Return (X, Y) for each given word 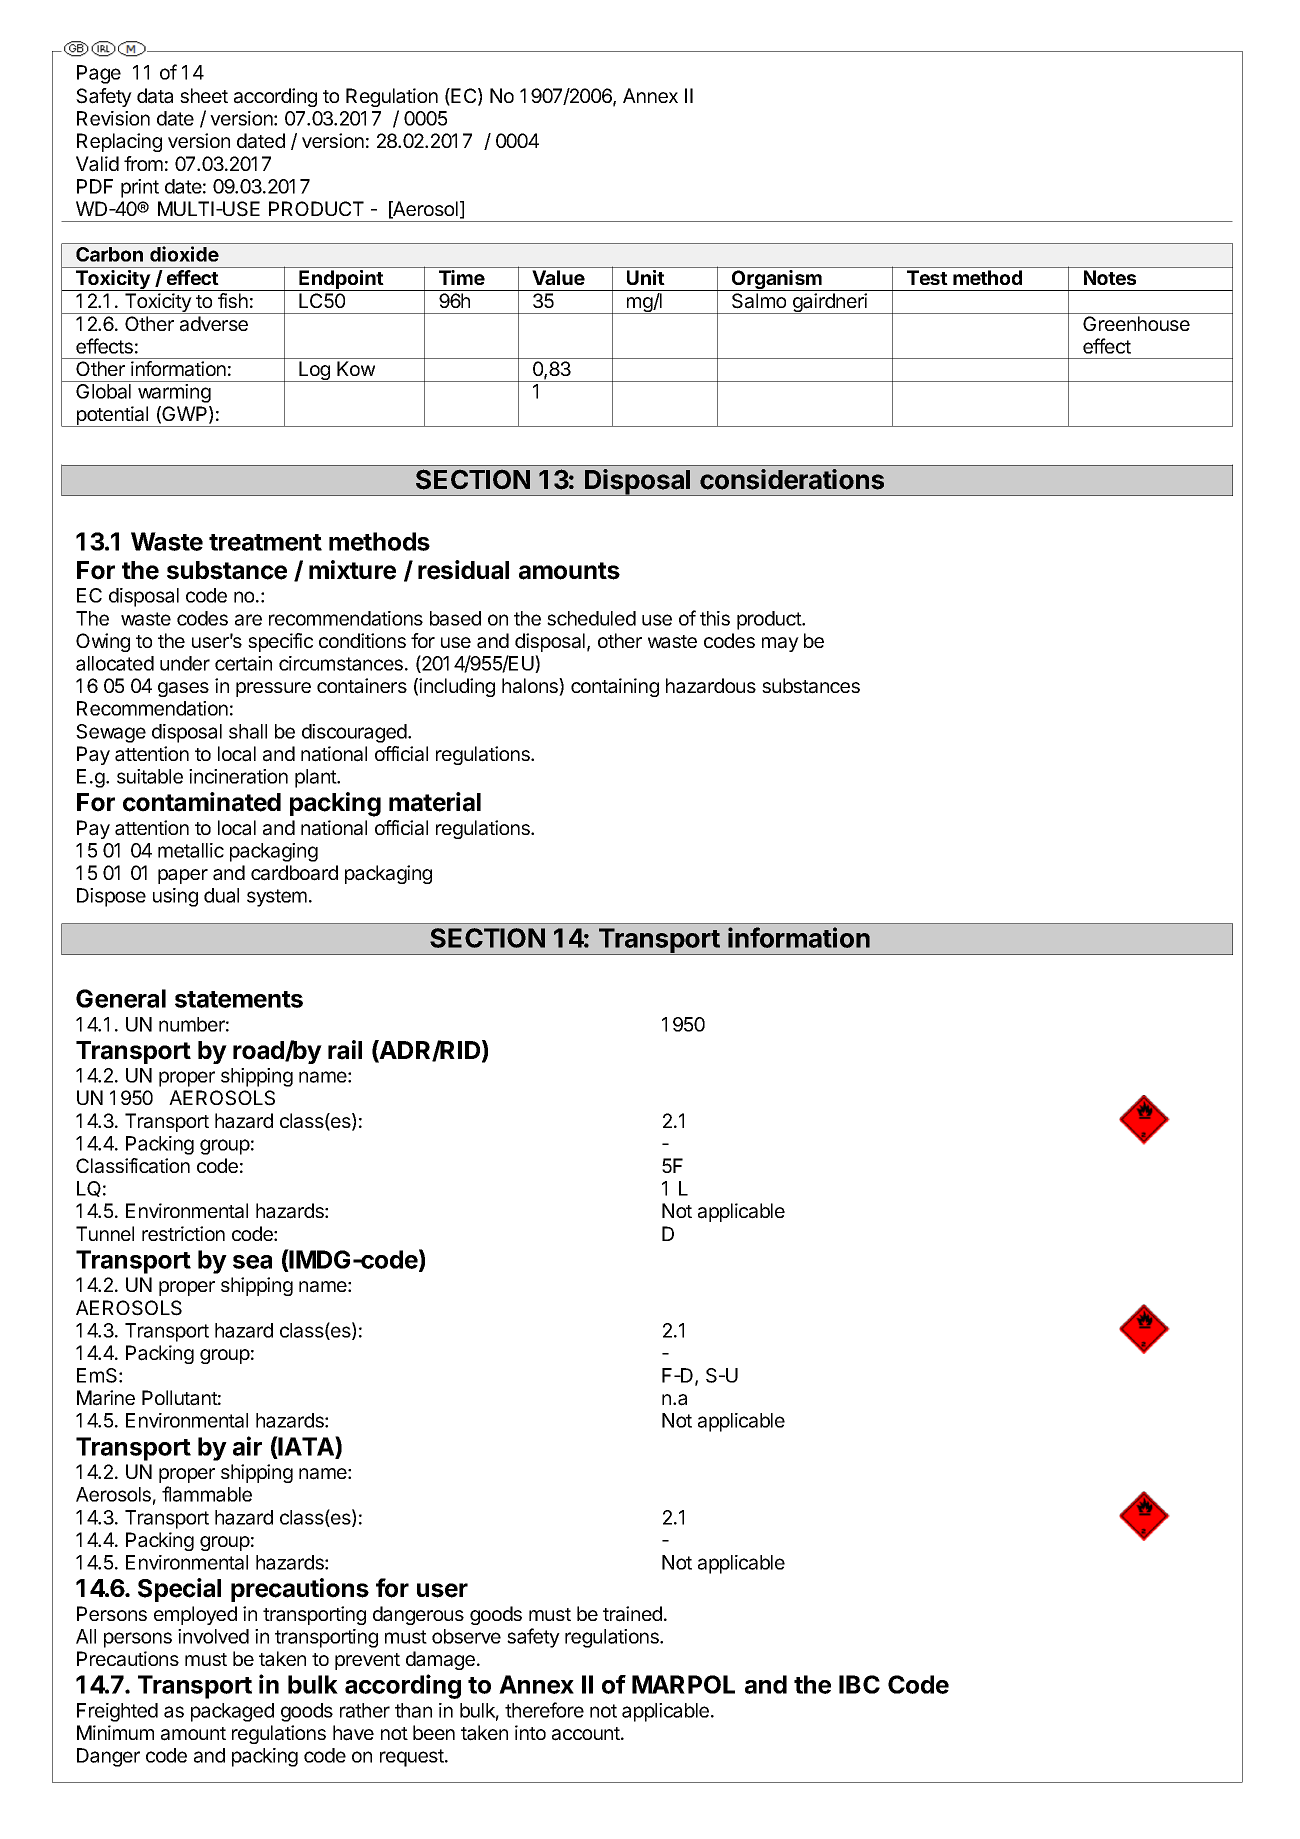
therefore (544, 1710)
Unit (646, 277)
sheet (204, 95)
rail (345, 1050)
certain (243, 663)
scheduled (591, 618)
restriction (183, 1233)
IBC (859, 1684)
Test (927, 277)
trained (632, 1614)
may (780, 644)
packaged (232, 1712)
